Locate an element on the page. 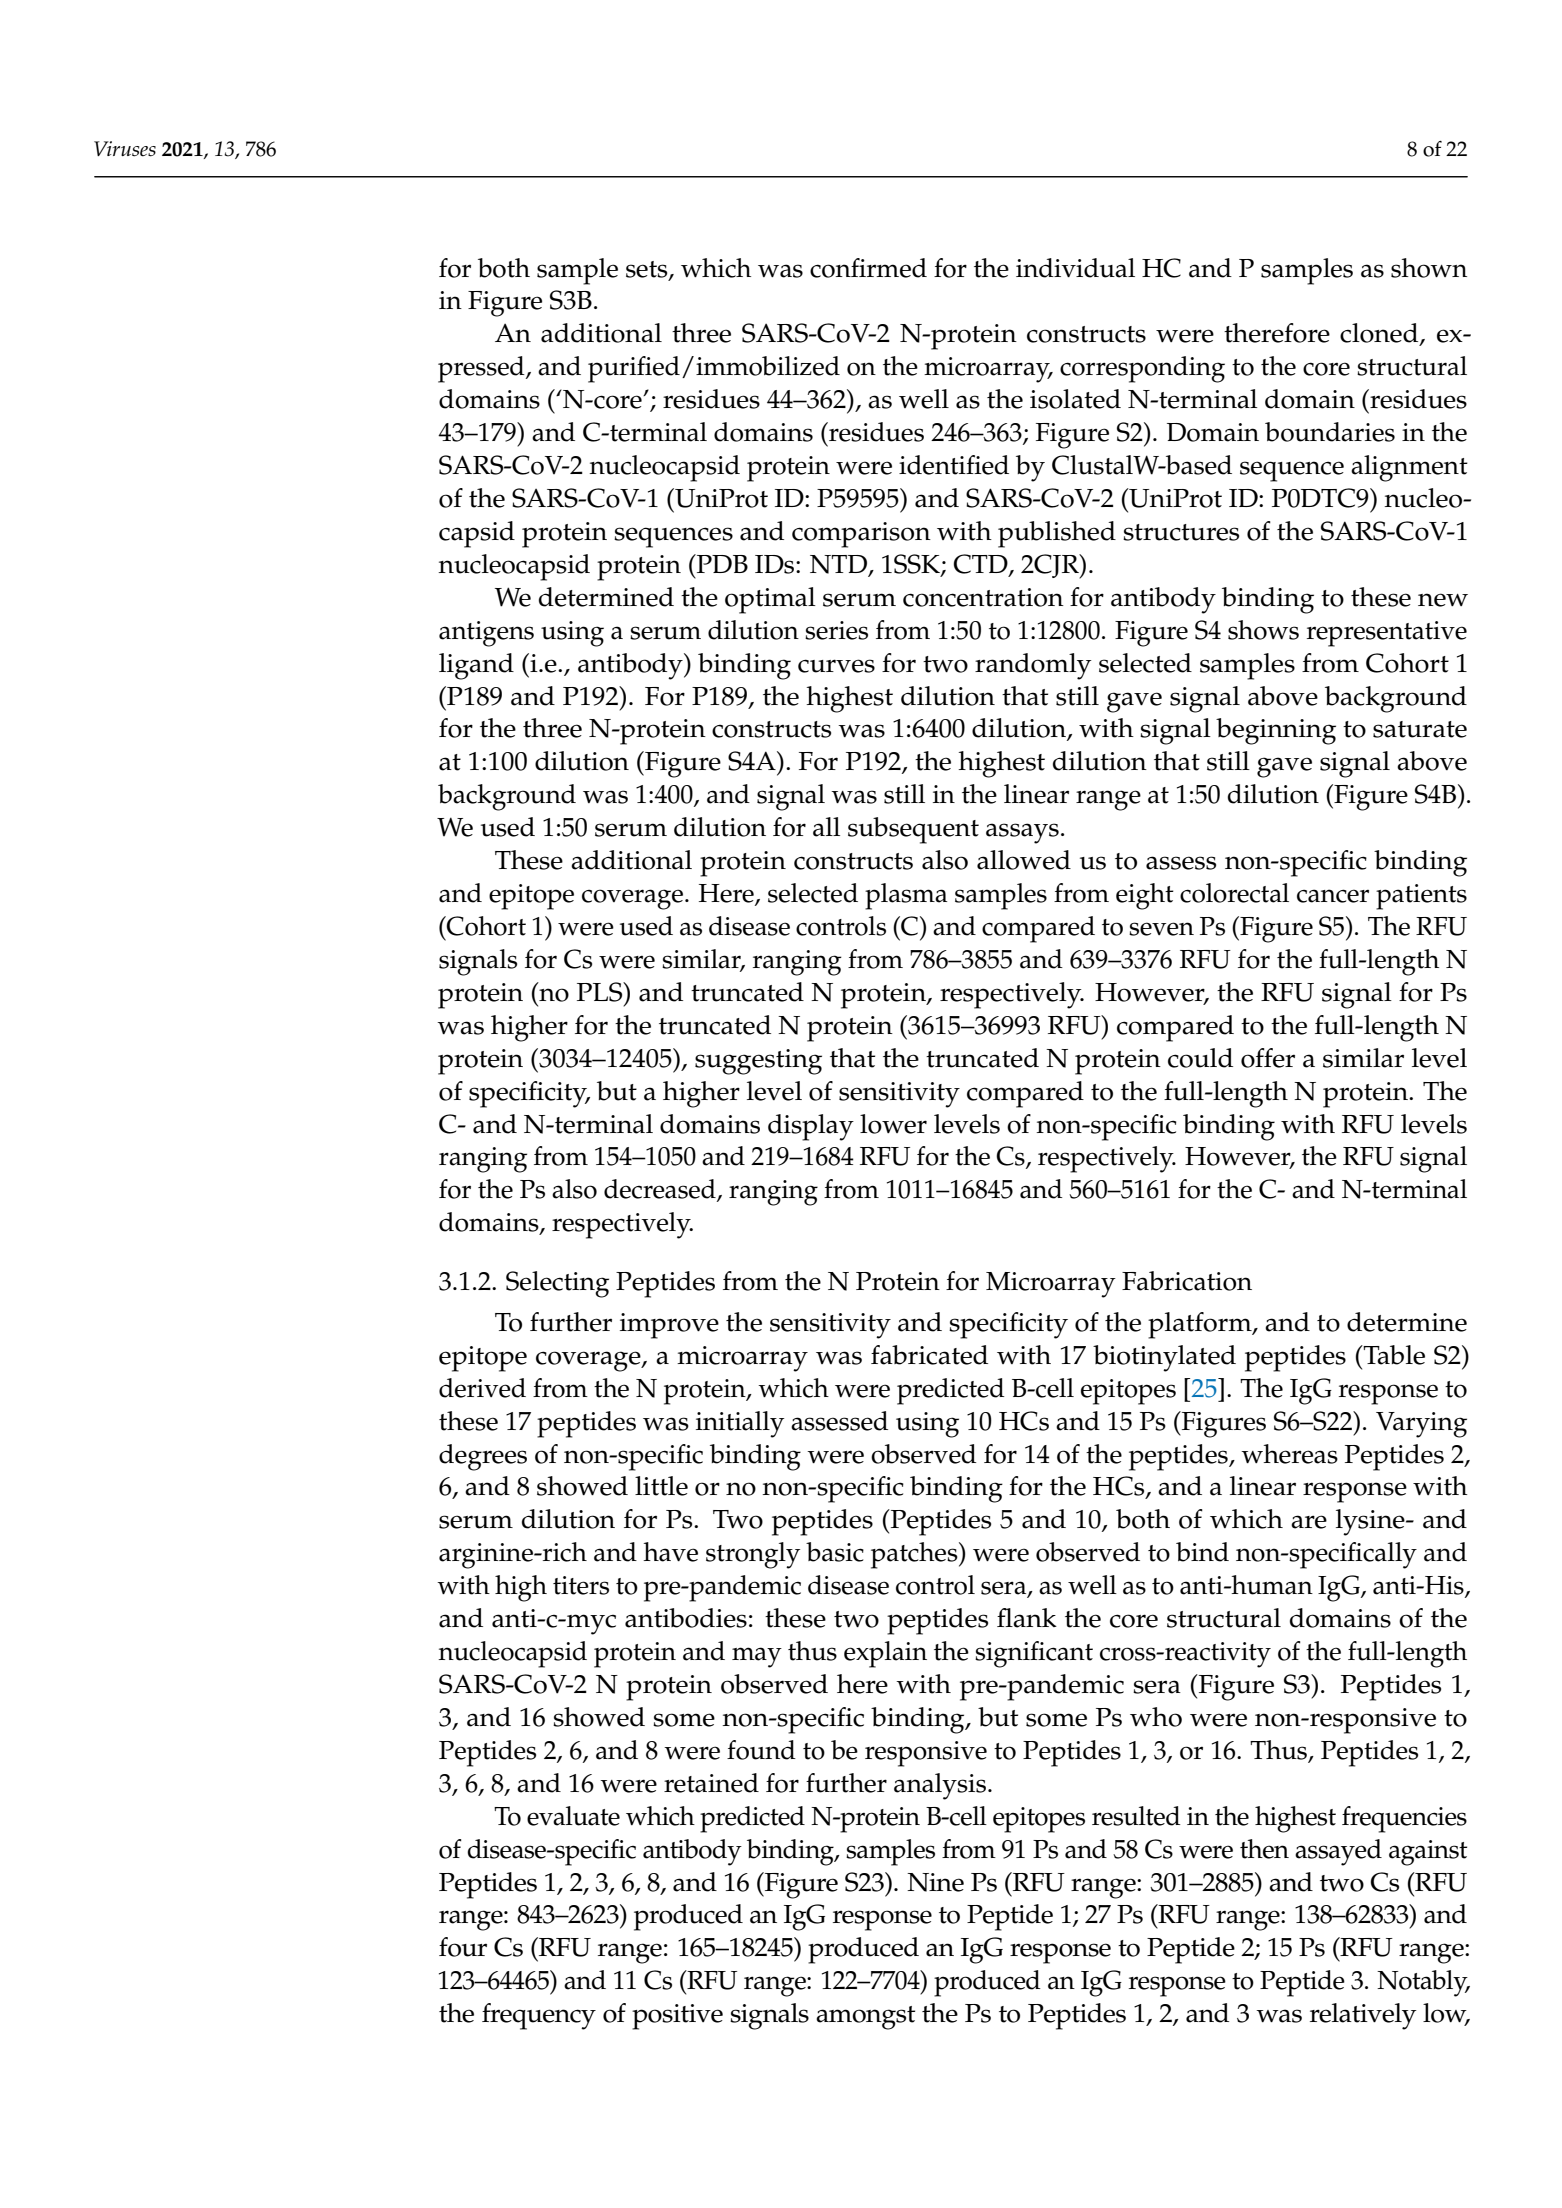 This image has height=2208, width=1562. four is located at coordinates (463, 1947).
